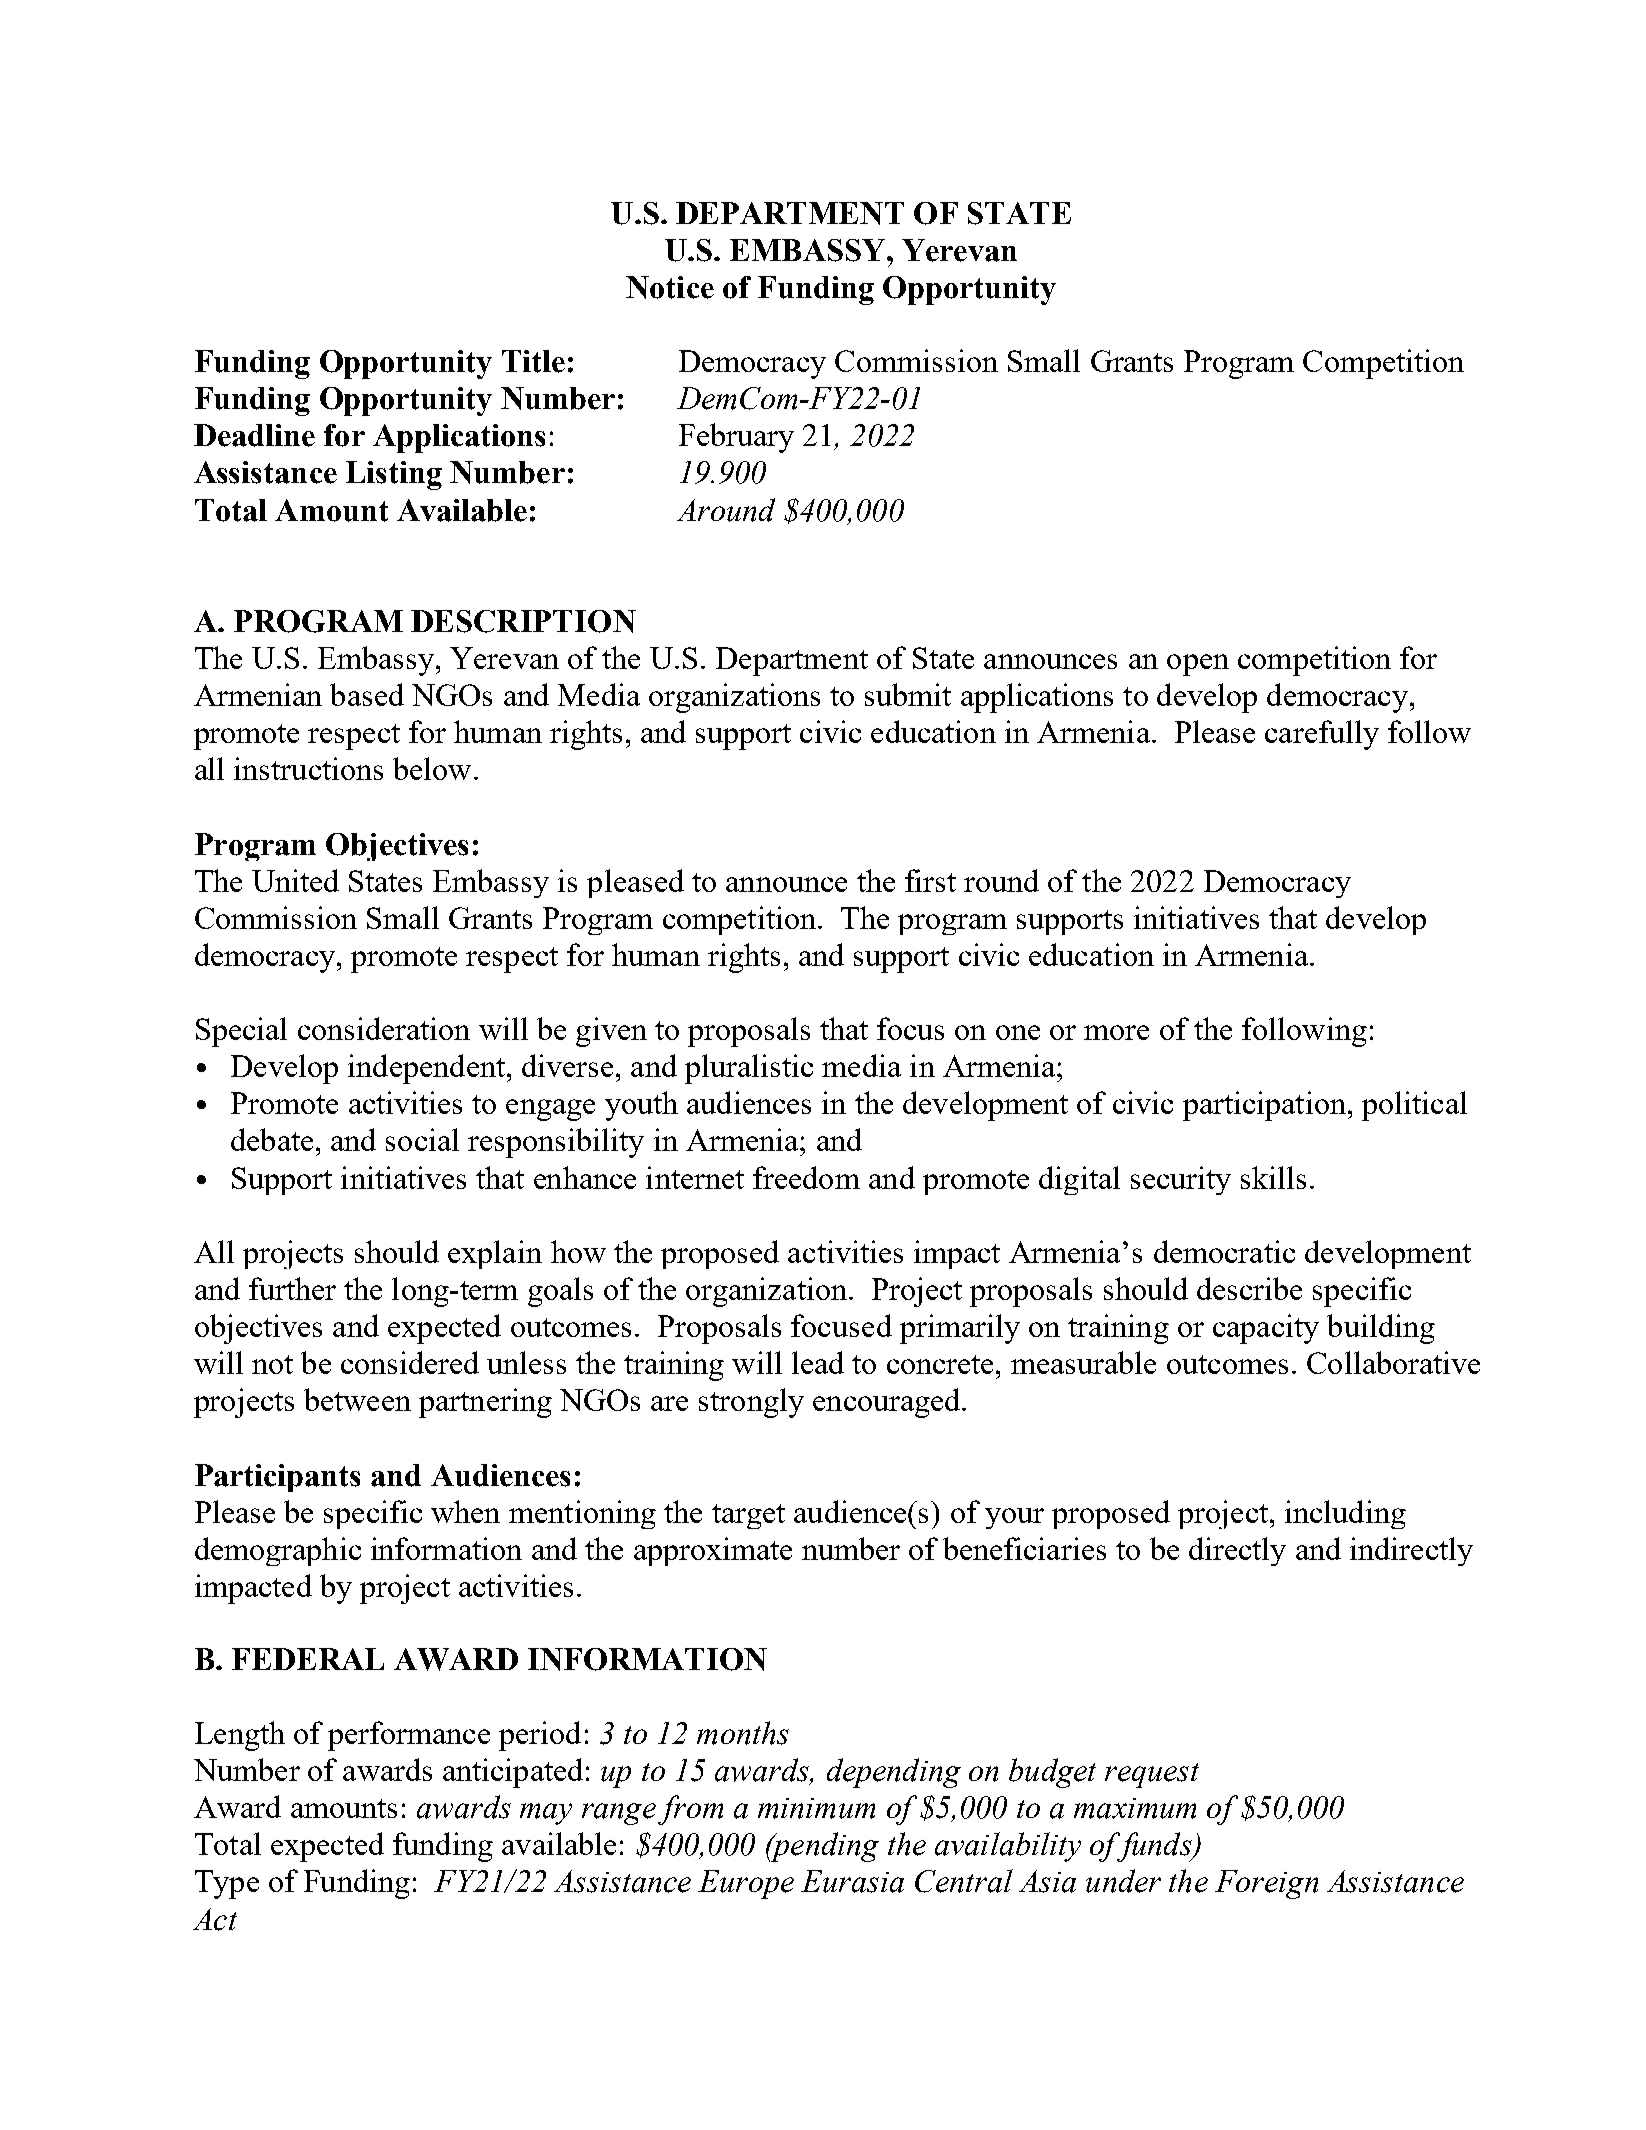 The width and height of the image is (1646, 2130). Describe the element at coordinates (1264, 1106) in the image. I see `participation` at that location.
